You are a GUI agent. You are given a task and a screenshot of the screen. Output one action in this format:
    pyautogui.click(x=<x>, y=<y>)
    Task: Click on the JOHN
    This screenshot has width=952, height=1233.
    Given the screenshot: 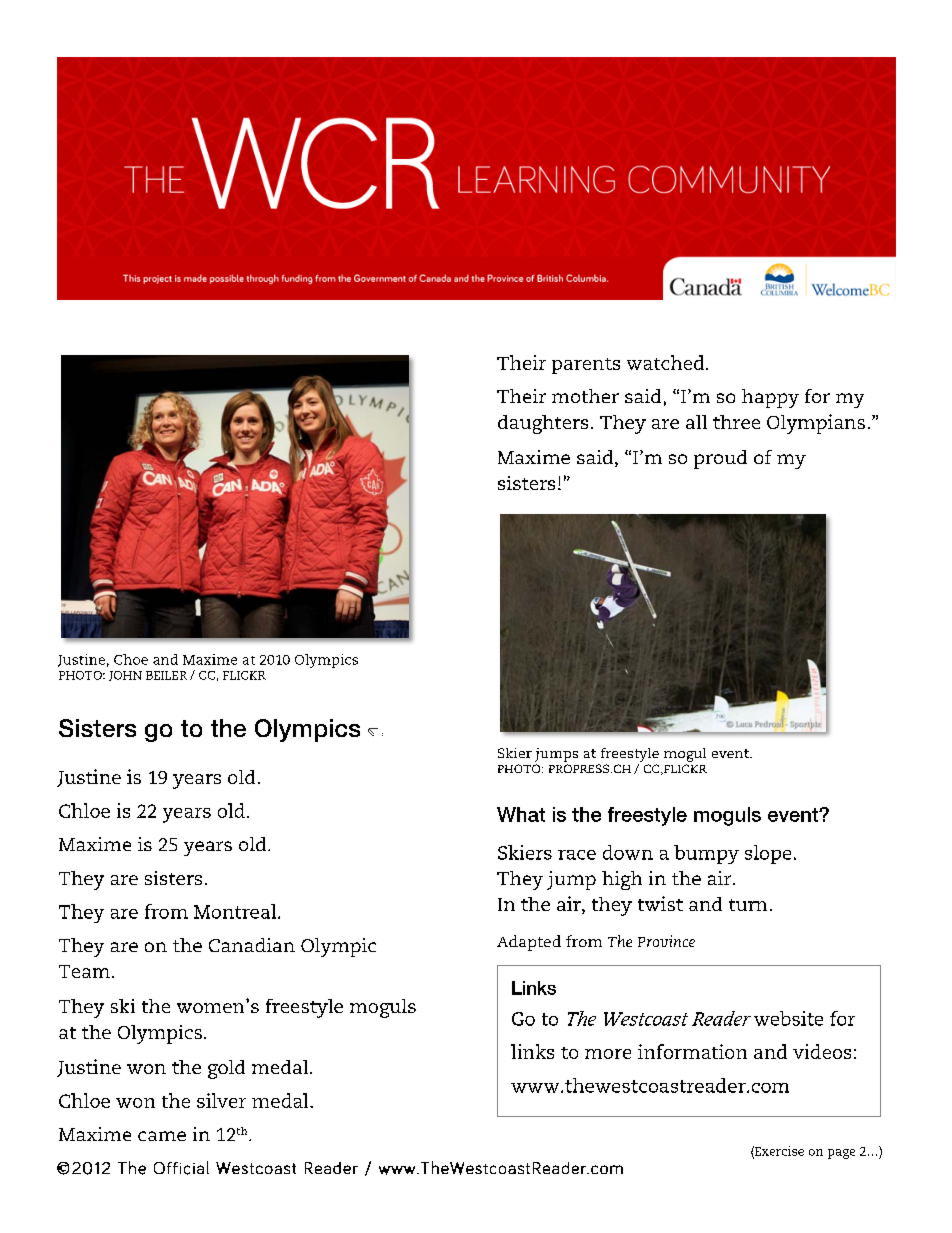 What is the action you would take?
    pyautogui.click(x=125, y=676)
